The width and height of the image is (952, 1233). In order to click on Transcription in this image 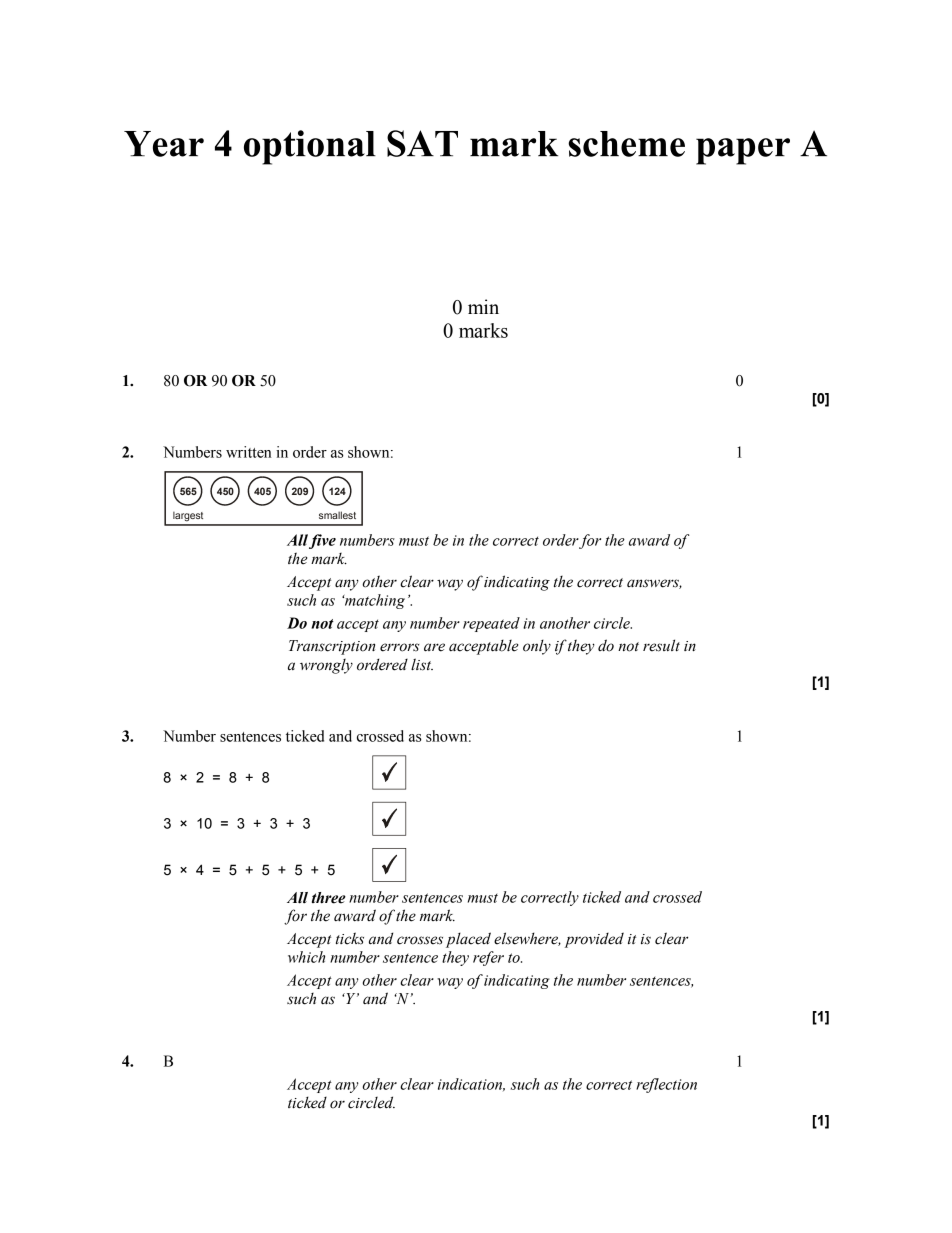, I will do `click(332, 647)`.
